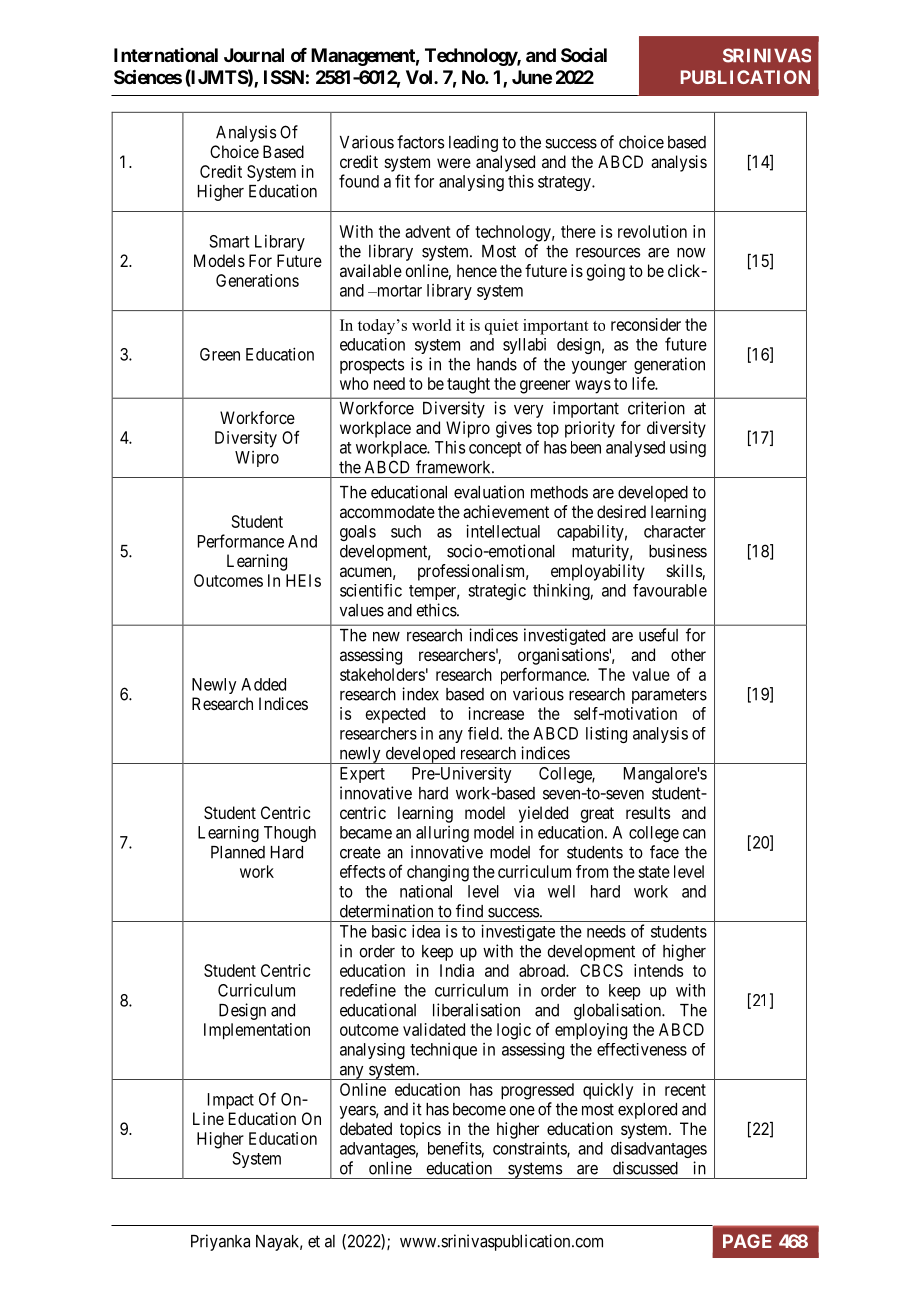 The image size is (924, 1308). Describe the element at coordinates (584, 55) in the screenshot. I see `Social` at that location.
